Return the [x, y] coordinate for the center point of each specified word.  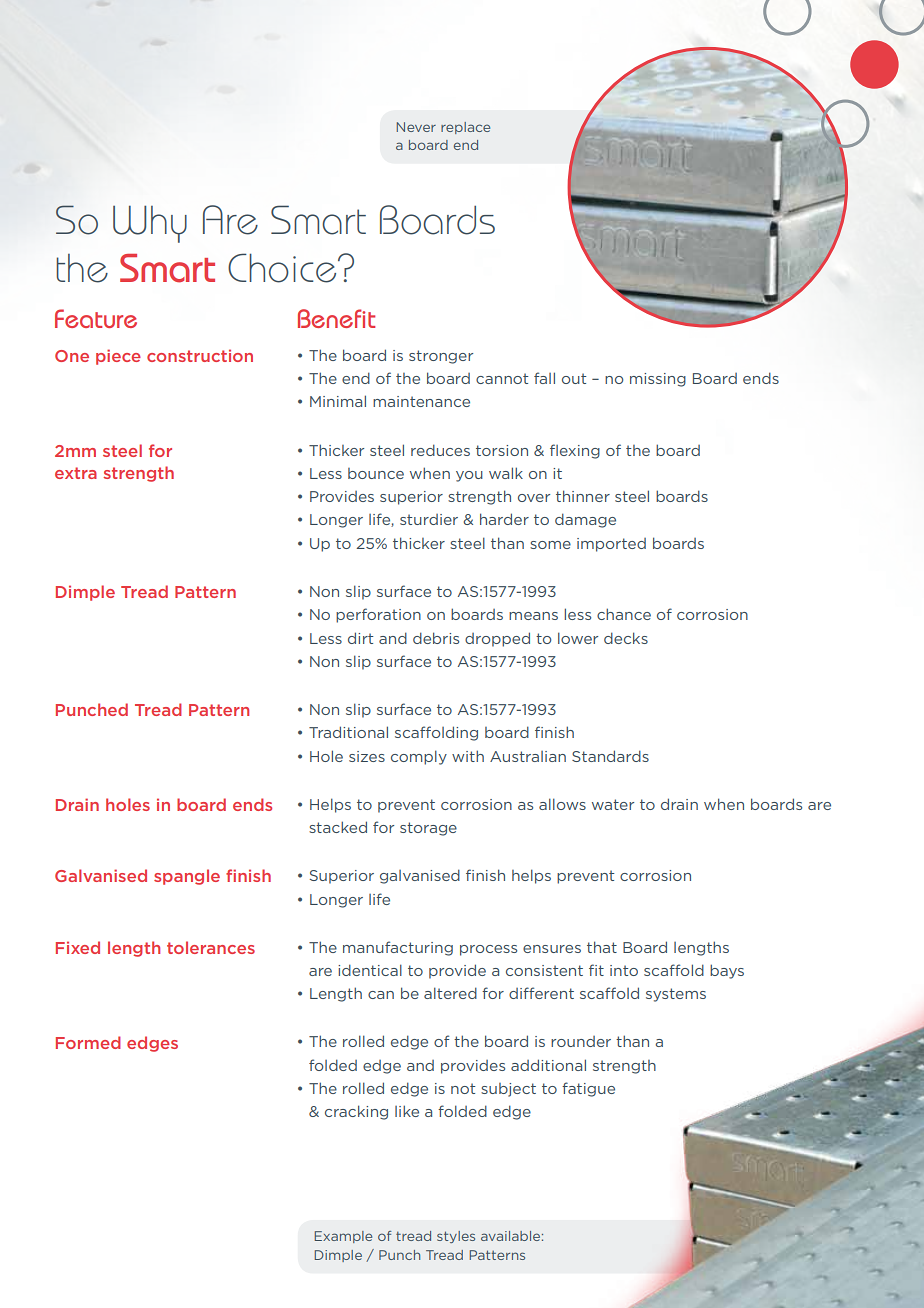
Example [343, 1237]
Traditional [348, 732]
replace [465, 128]
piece [118, 357]
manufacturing [398, 948]
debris [436, 638]
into [624, 970]
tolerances [211, 947]
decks [626, 638]
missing [658, 380]
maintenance [421, 401]
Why [150, 224]
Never [416, 127]
